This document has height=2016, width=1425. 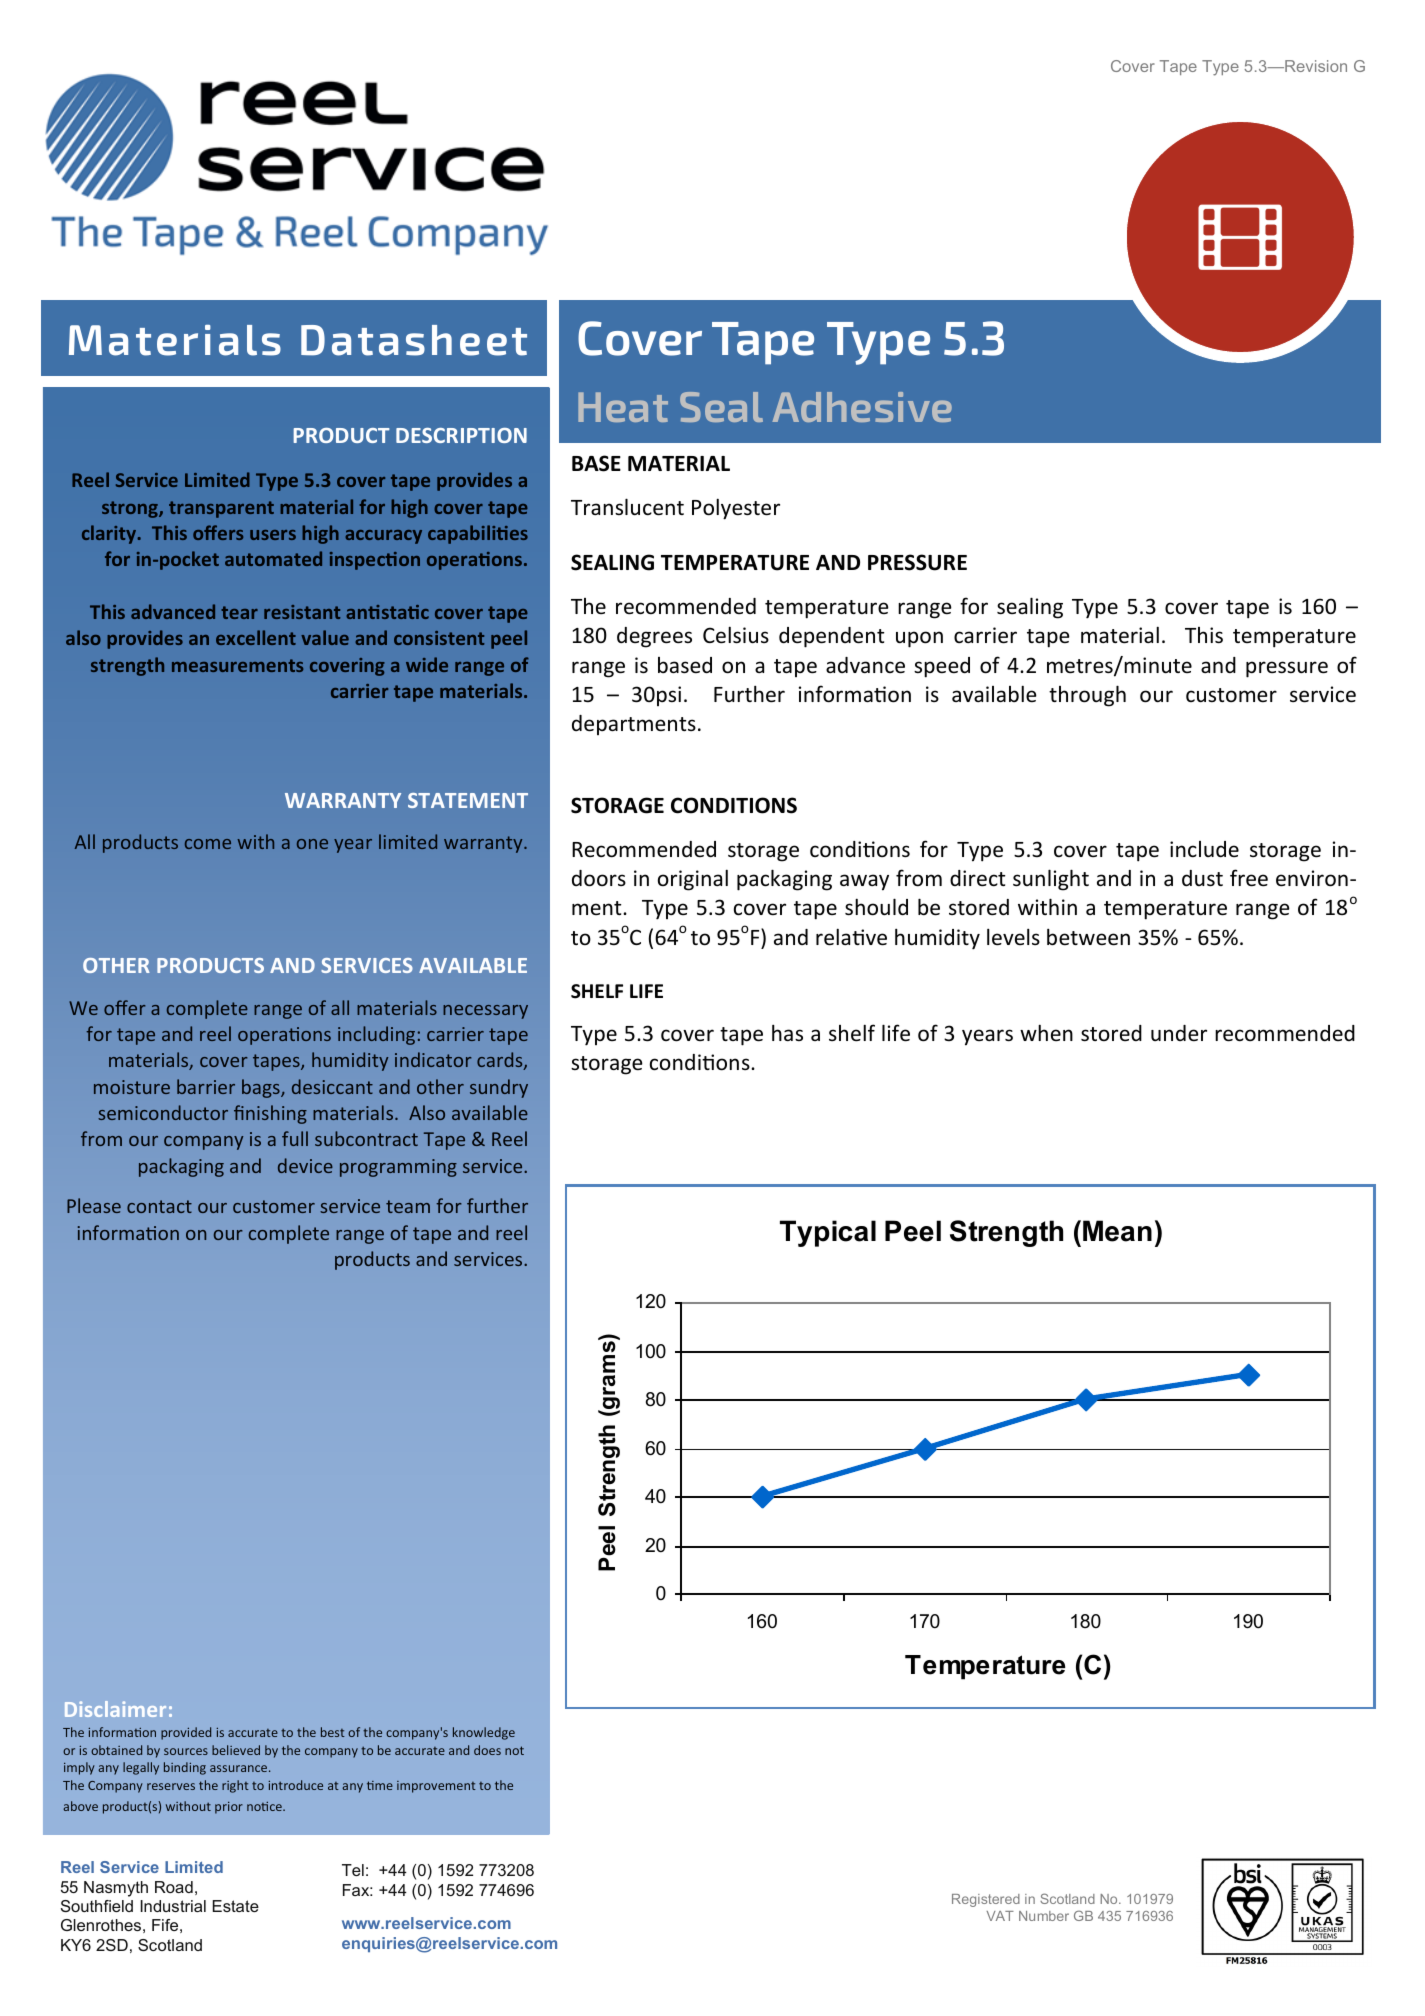 What do you see at coordinates (1051, 880) in the document?
I see `sunlight` at bounding box center [1051, 880].
